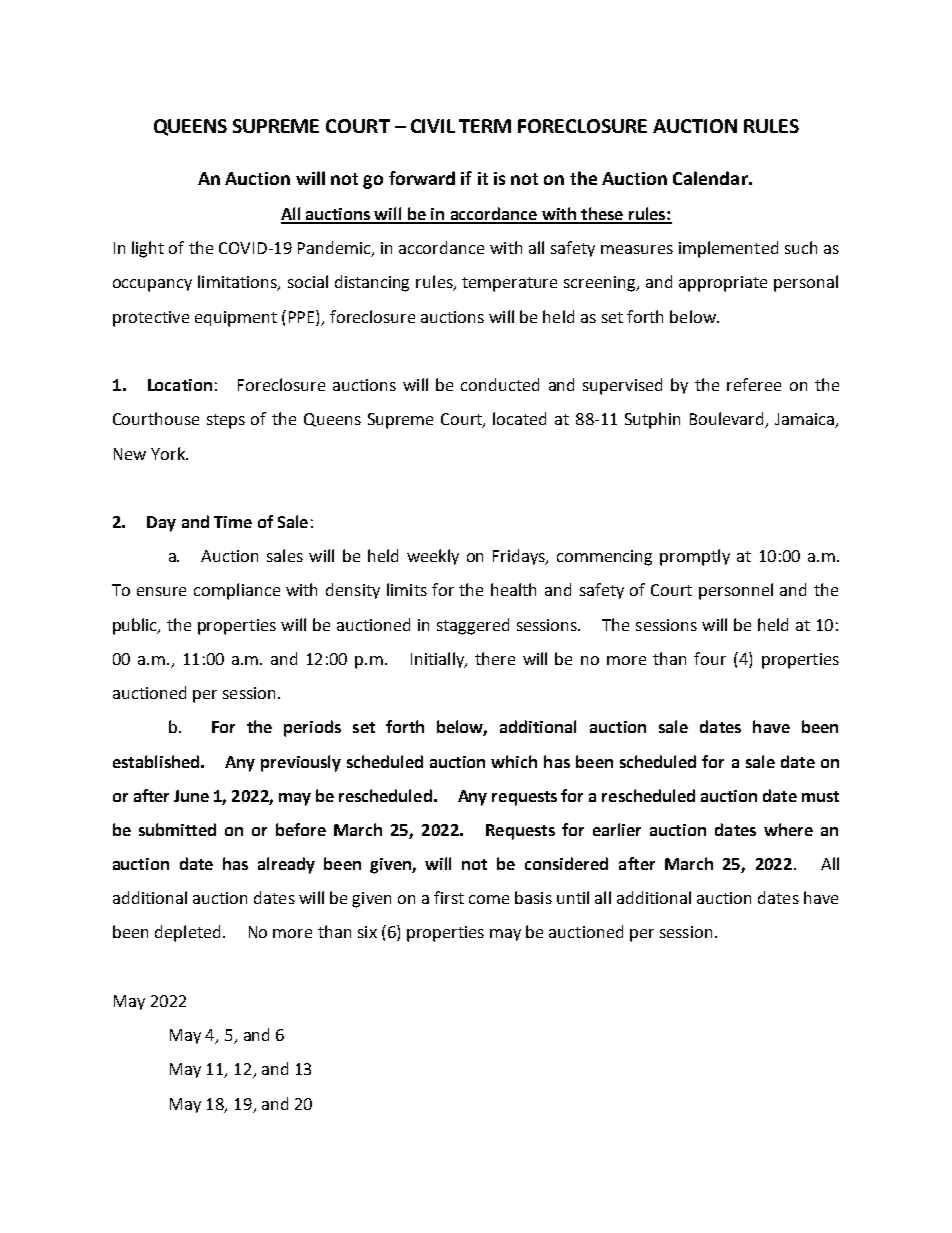  What do you see at coordinates (148, 249) in the page?
I see `light` at bounding box center [148, 249].
